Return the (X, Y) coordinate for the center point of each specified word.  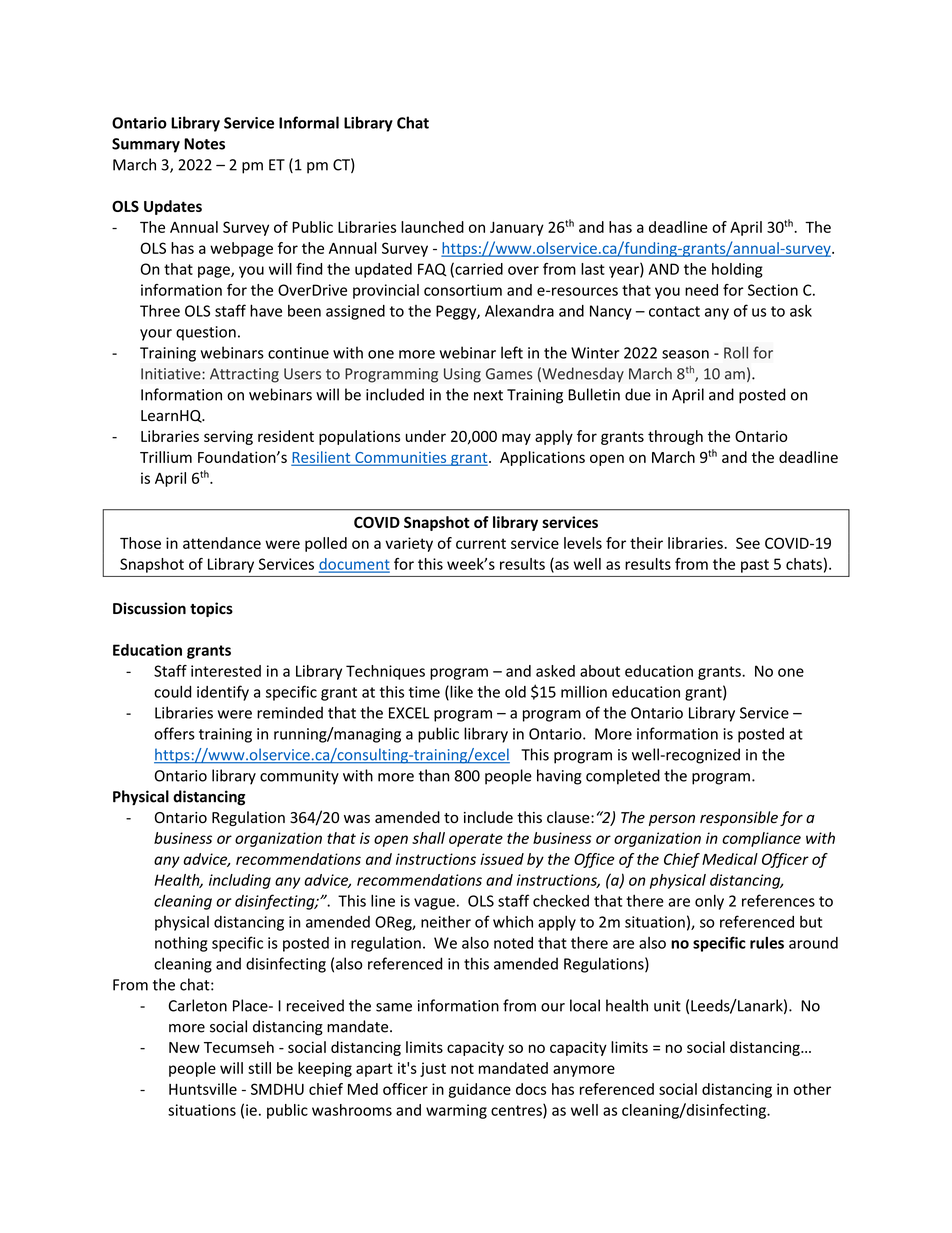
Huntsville (203, 1089)
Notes (204, 144)
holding (737, 270)
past (755, 566)
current (481, 543)
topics (211, 609)
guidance (480, 1090)
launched (432, 227)
